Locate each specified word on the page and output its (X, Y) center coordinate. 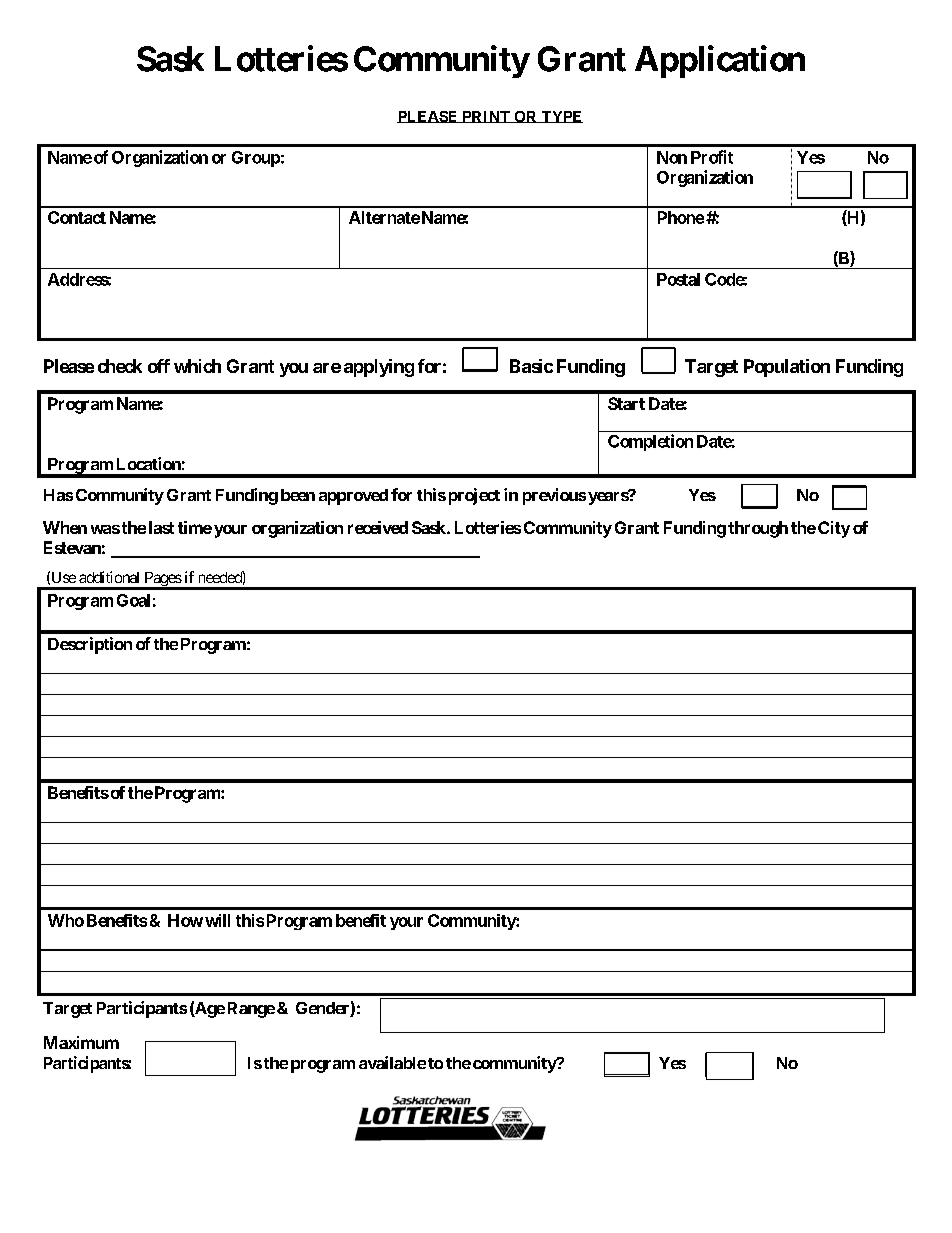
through (758, 529)
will (217, 920)
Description (90, 645)
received (378, 527)
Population (787, 368)
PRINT (485, 117)
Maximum (81, 1042)
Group (256, 159)
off (159, 366)
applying (379, 368)
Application (720, 61)
